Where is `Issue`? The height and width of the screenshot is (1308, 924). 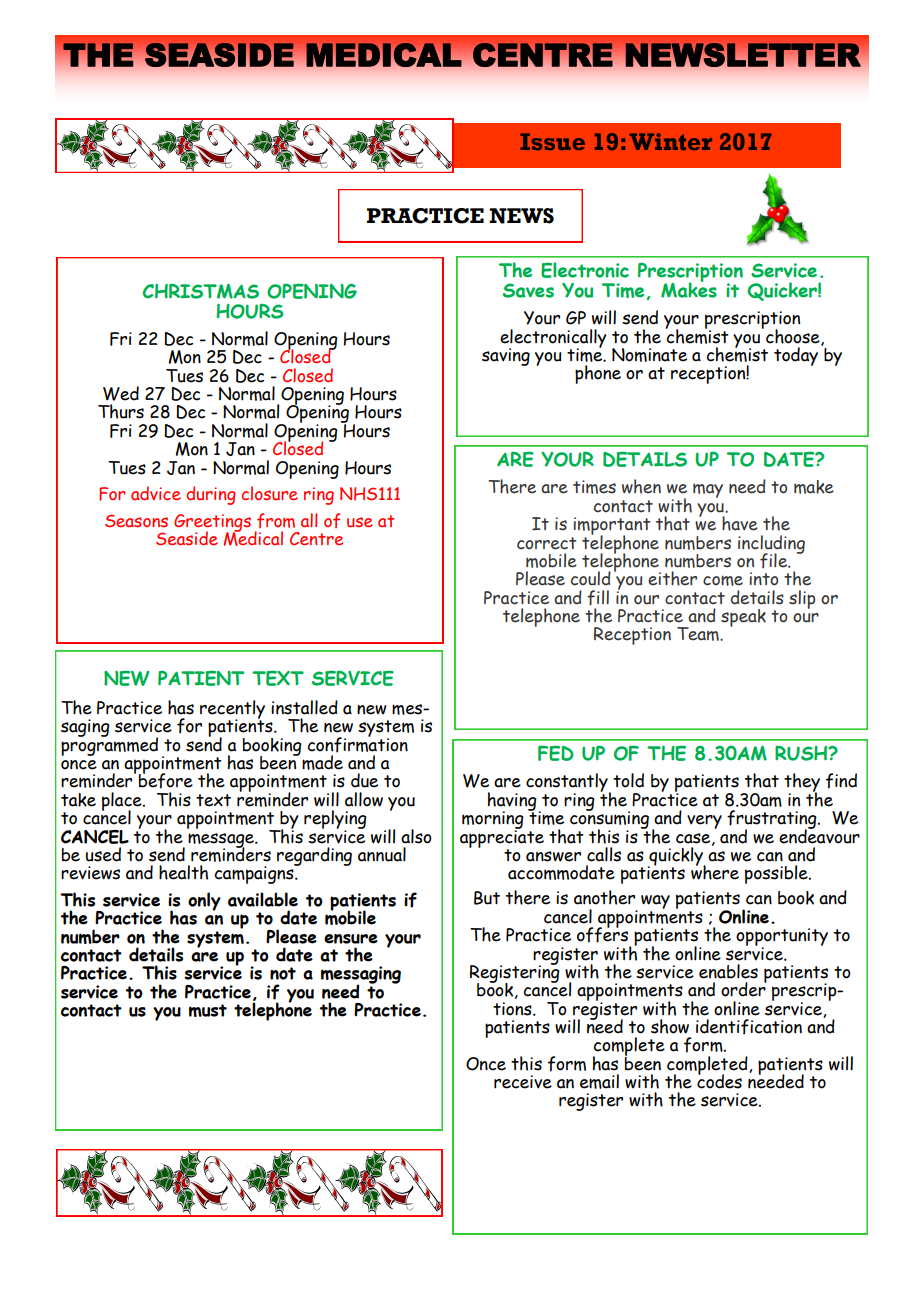
Issue is located at coordinates (552, 141).
